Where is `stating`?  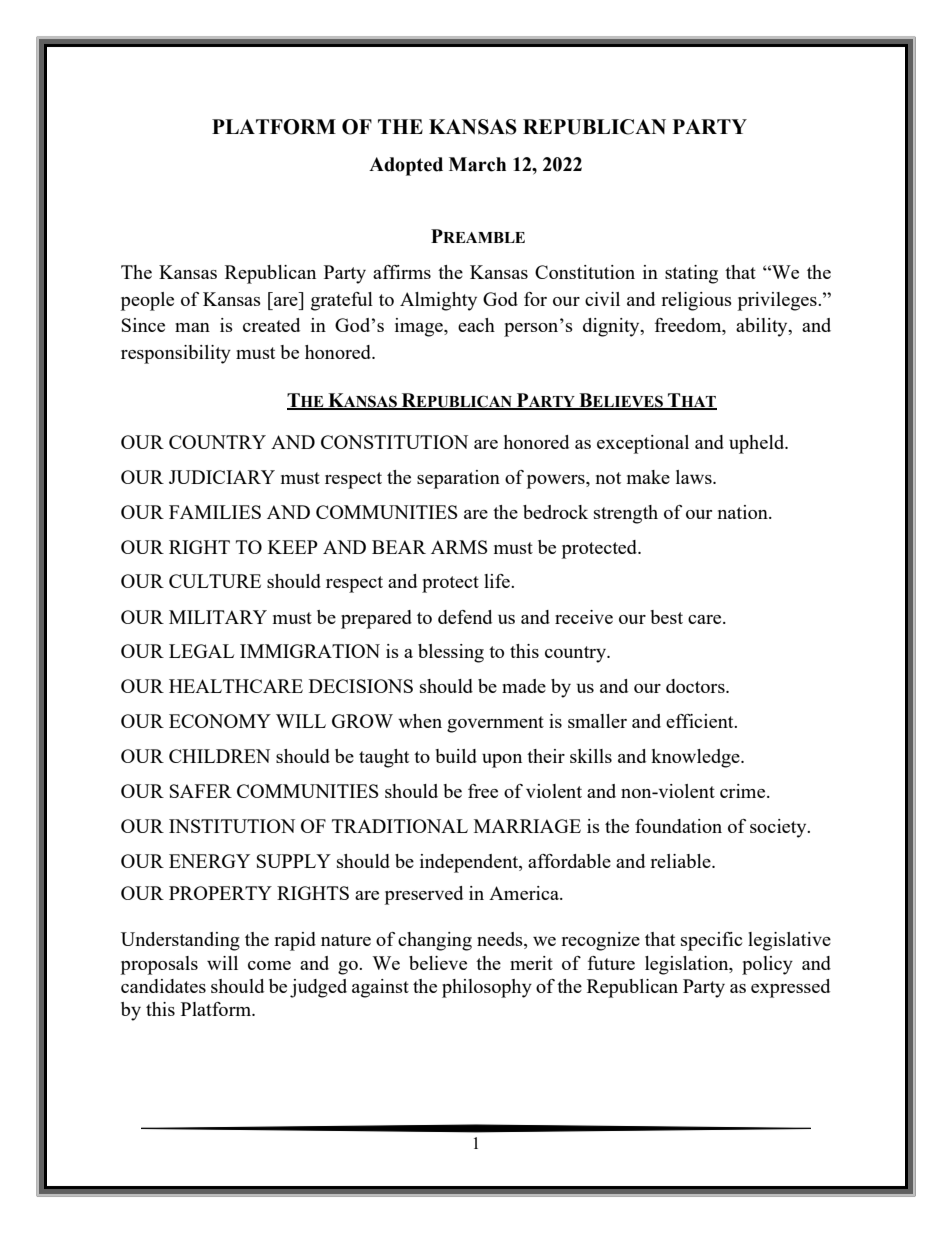
stating is located at coordinates (691, 274).
